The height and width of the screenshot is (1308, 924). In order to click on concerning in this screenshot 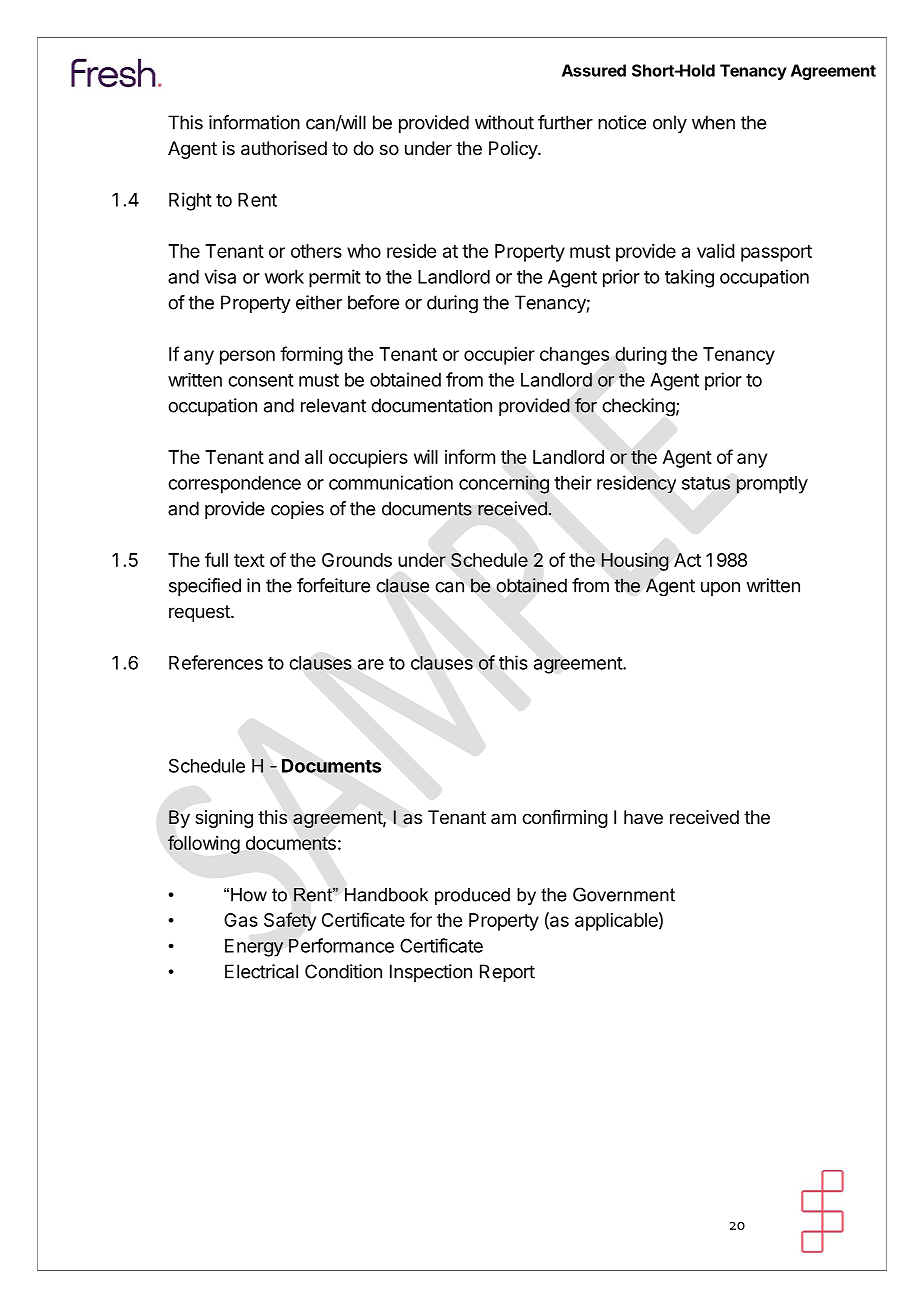, I will do `click(504, 484)`.
